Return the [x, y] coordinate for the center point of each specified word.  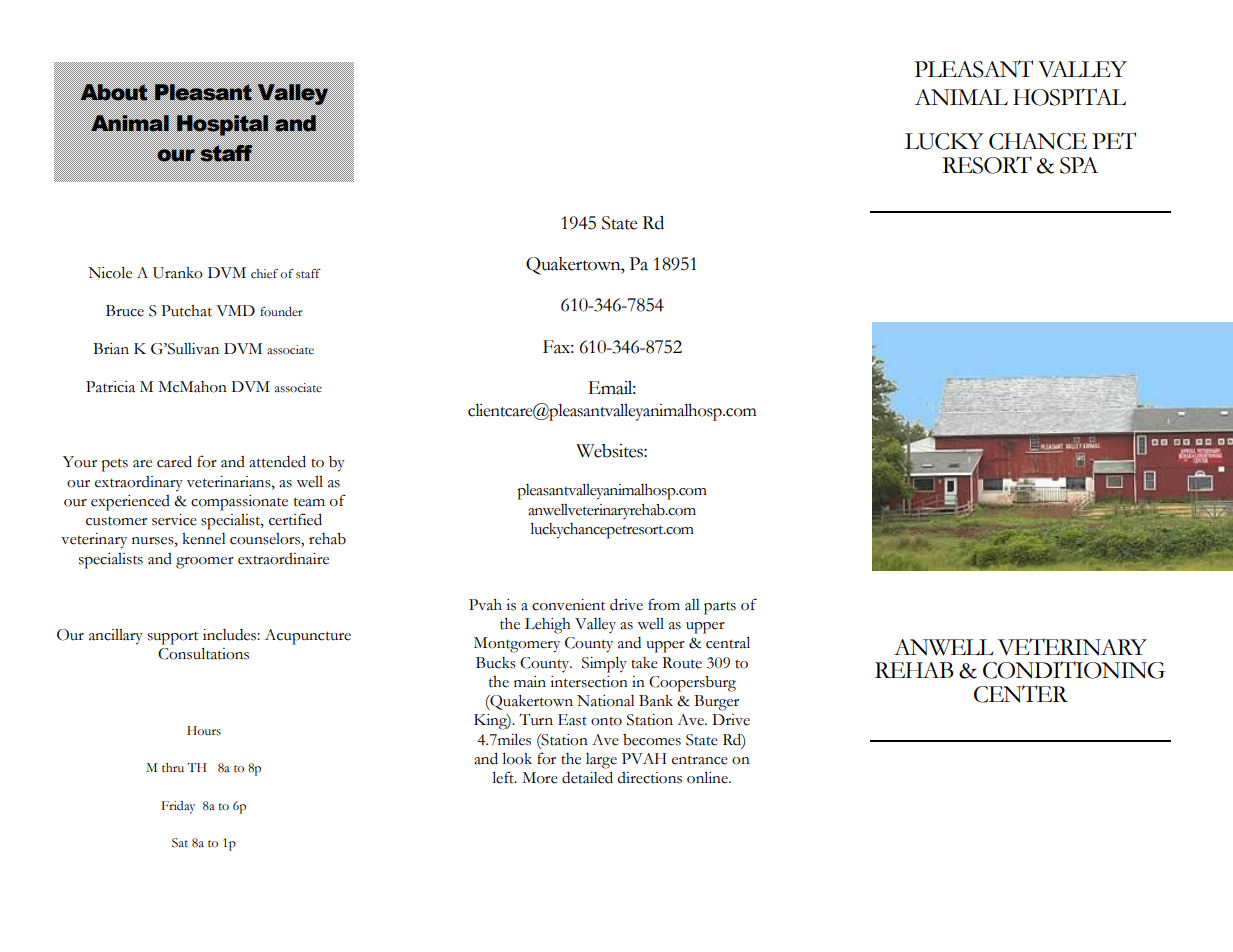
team [309, 502]
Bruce [125, 311]
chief [264, 273]
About [114, 92]
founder [281, 312]
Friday [178, 807]
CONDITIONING [1074, 670]
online [708, 777]
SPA [1079, 165]
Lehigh [548, 626]
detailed [587, 778]
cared [174, 462]
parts [720, 608]
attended [277, 462]
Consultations [203, 653]
